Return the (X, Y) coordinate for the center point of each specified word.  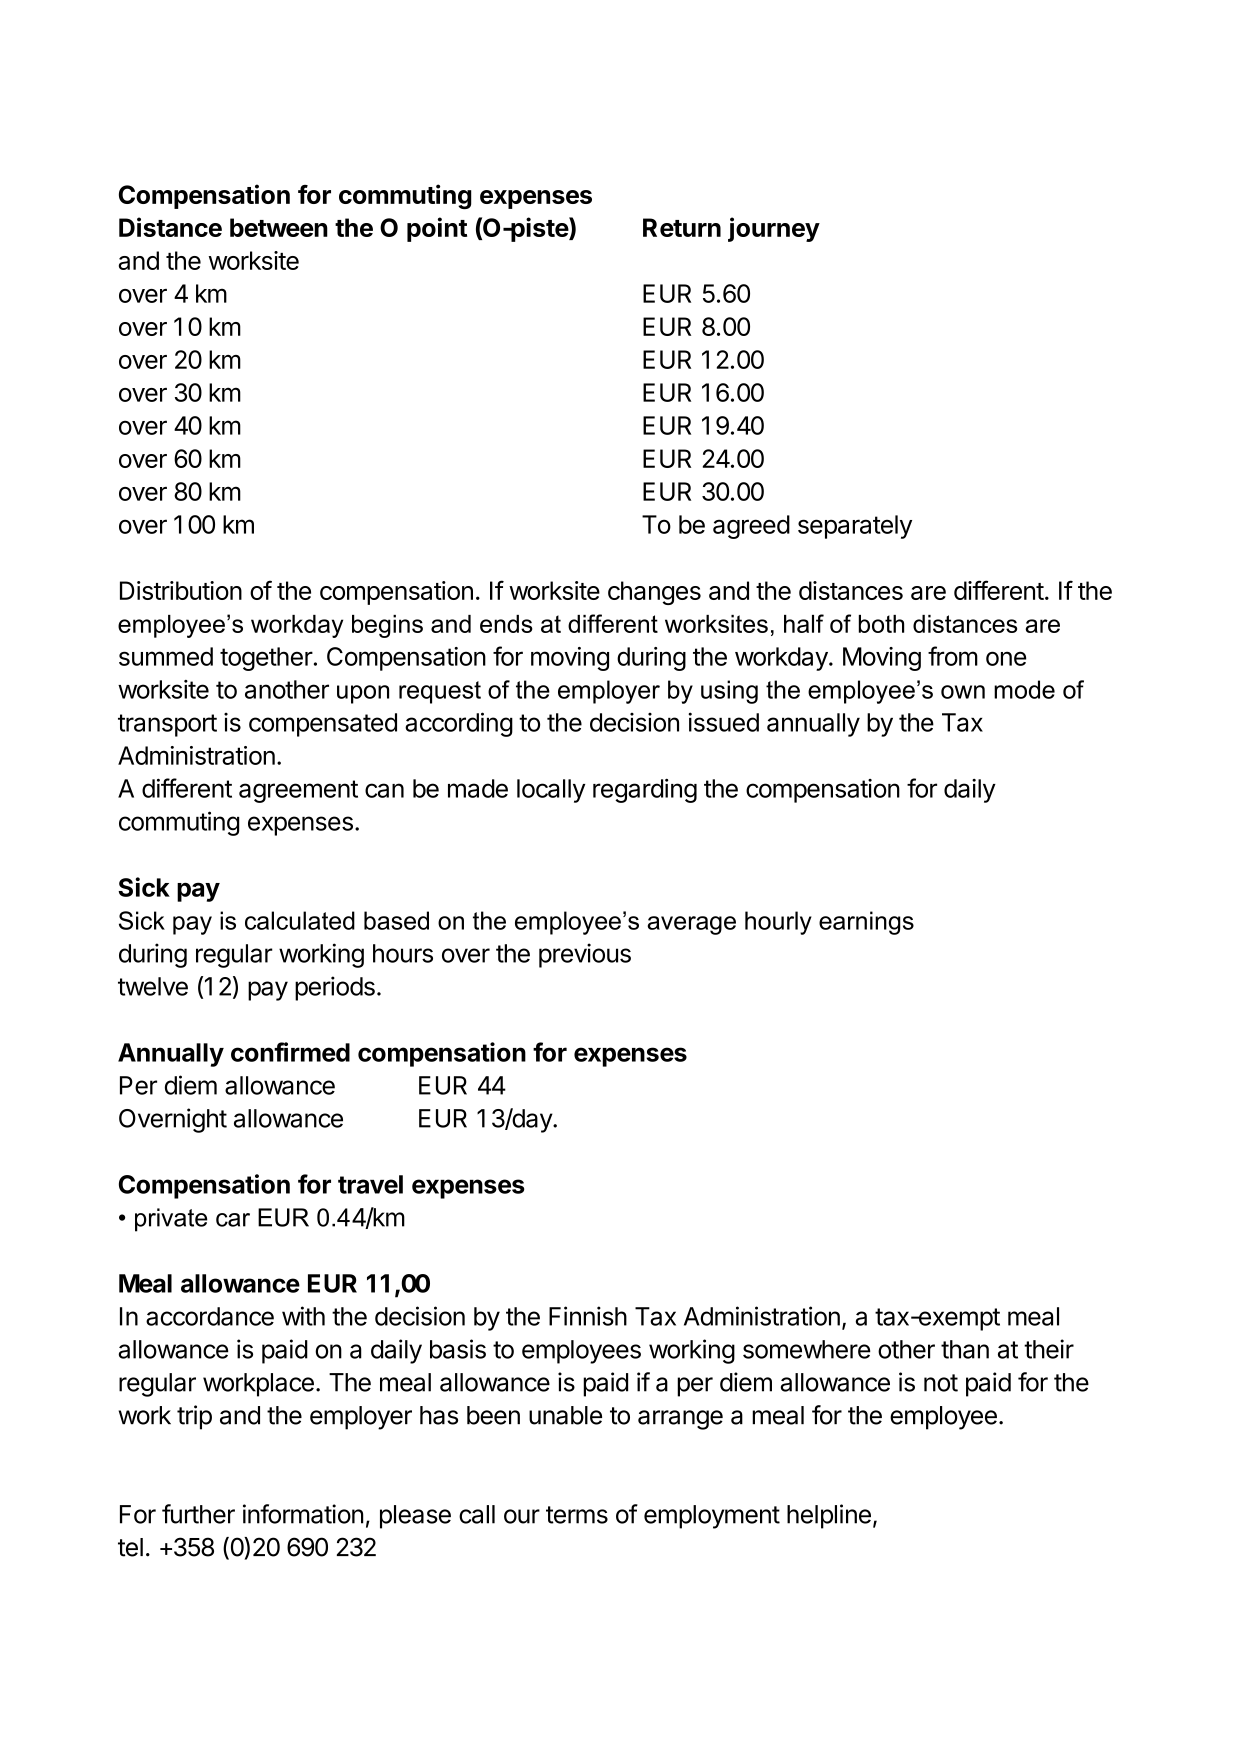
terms (577, 1515)
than (965, 1349)
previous (585, 955)
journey (774, 229)
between (279, 227)
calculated (300, 920)
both (881, 624)
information (303, 1514)
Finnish (588, 1316)
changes (654, 593)
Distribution (181, 590)
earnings (866, 923)
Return (682, 227)
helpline (829, 1516)
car (233, 1220)
